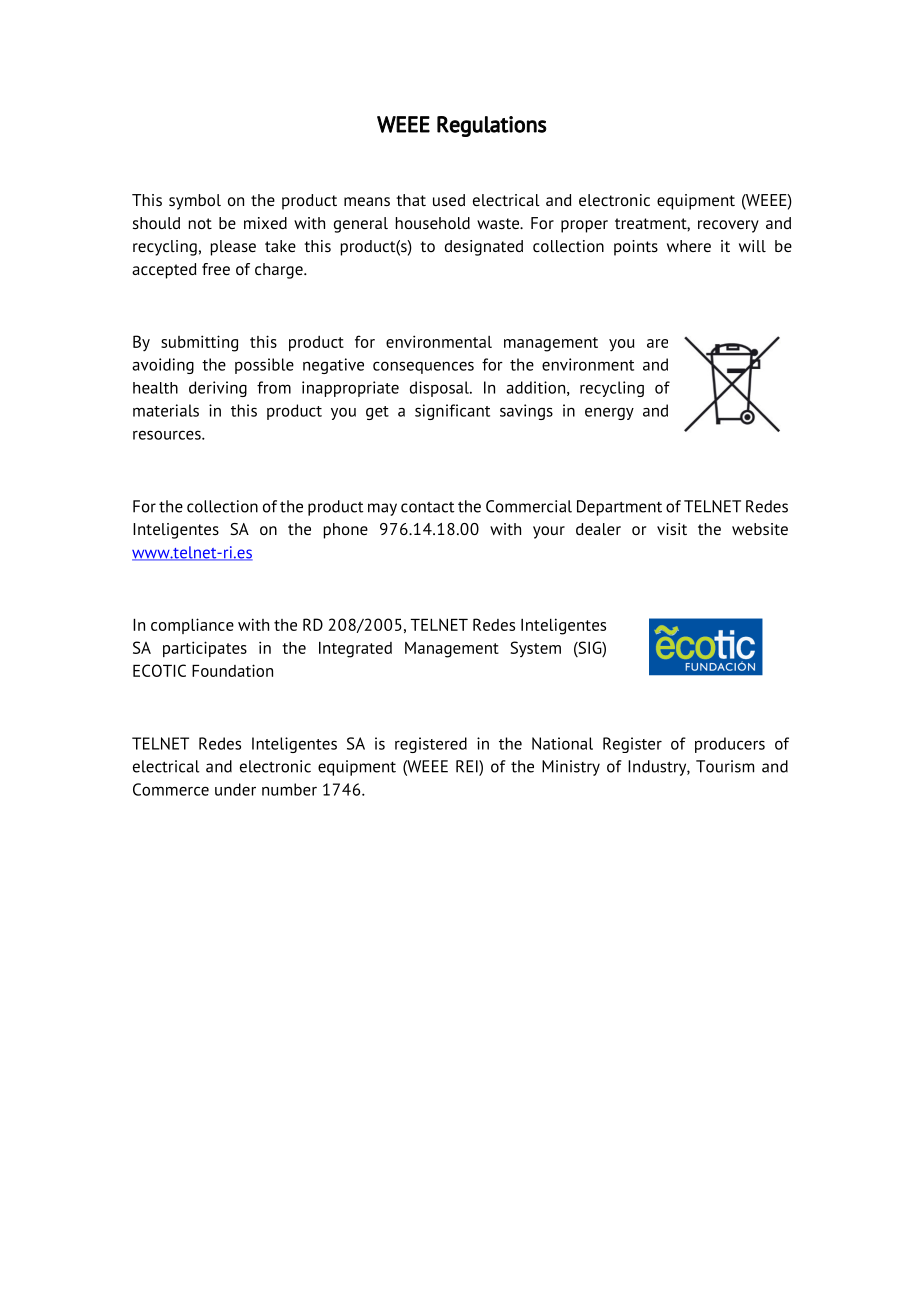 Image resolution: width=924 pixels, height=1308 pixels. I want to click on significant, so click(452, 412).
